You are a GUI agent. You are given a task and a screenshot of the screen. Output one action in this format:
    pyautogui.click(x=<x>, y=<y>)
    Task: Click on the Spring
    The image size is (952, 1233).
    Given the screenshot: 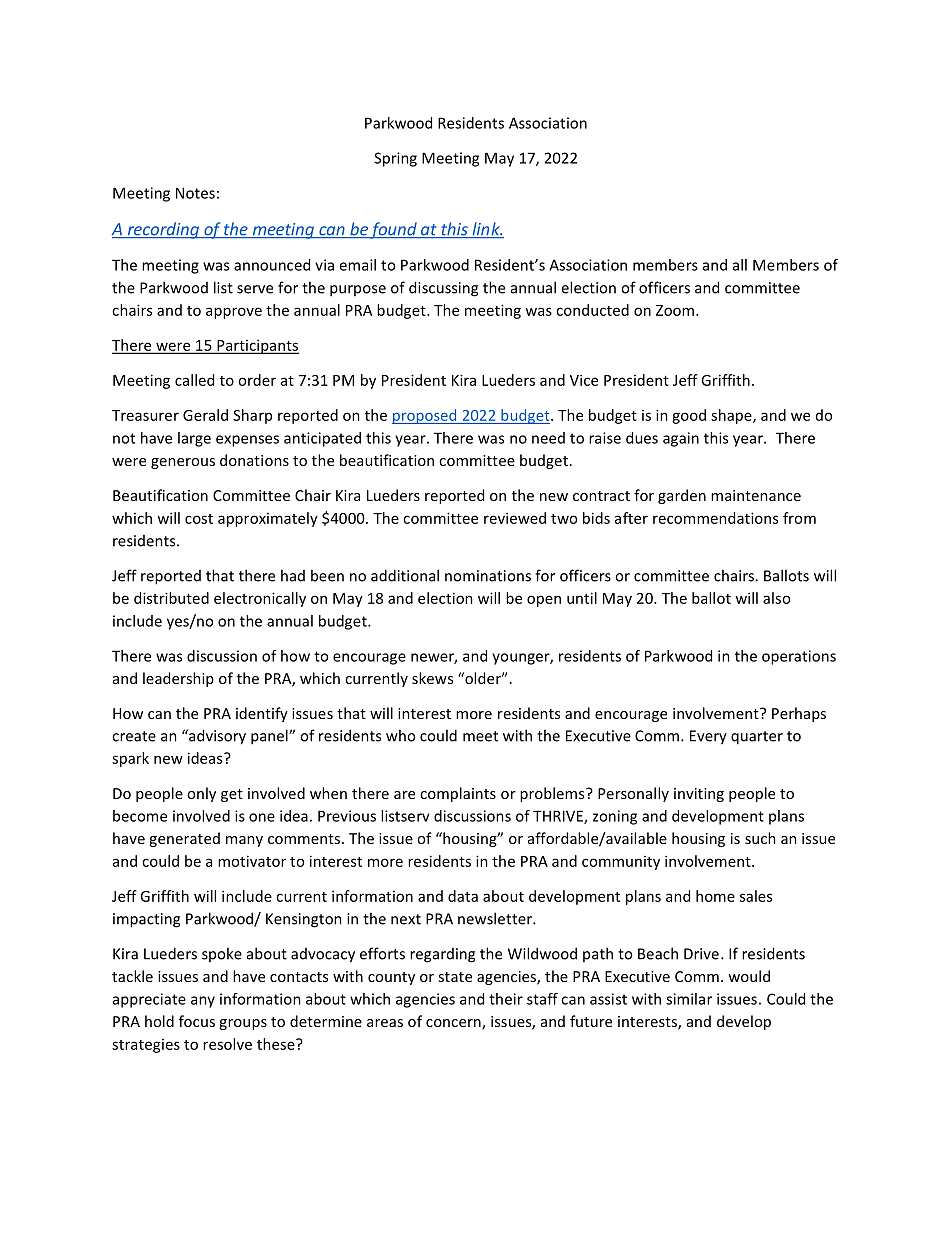 What is the action you would take?
    pyautogui.click(x=395, y=159)
